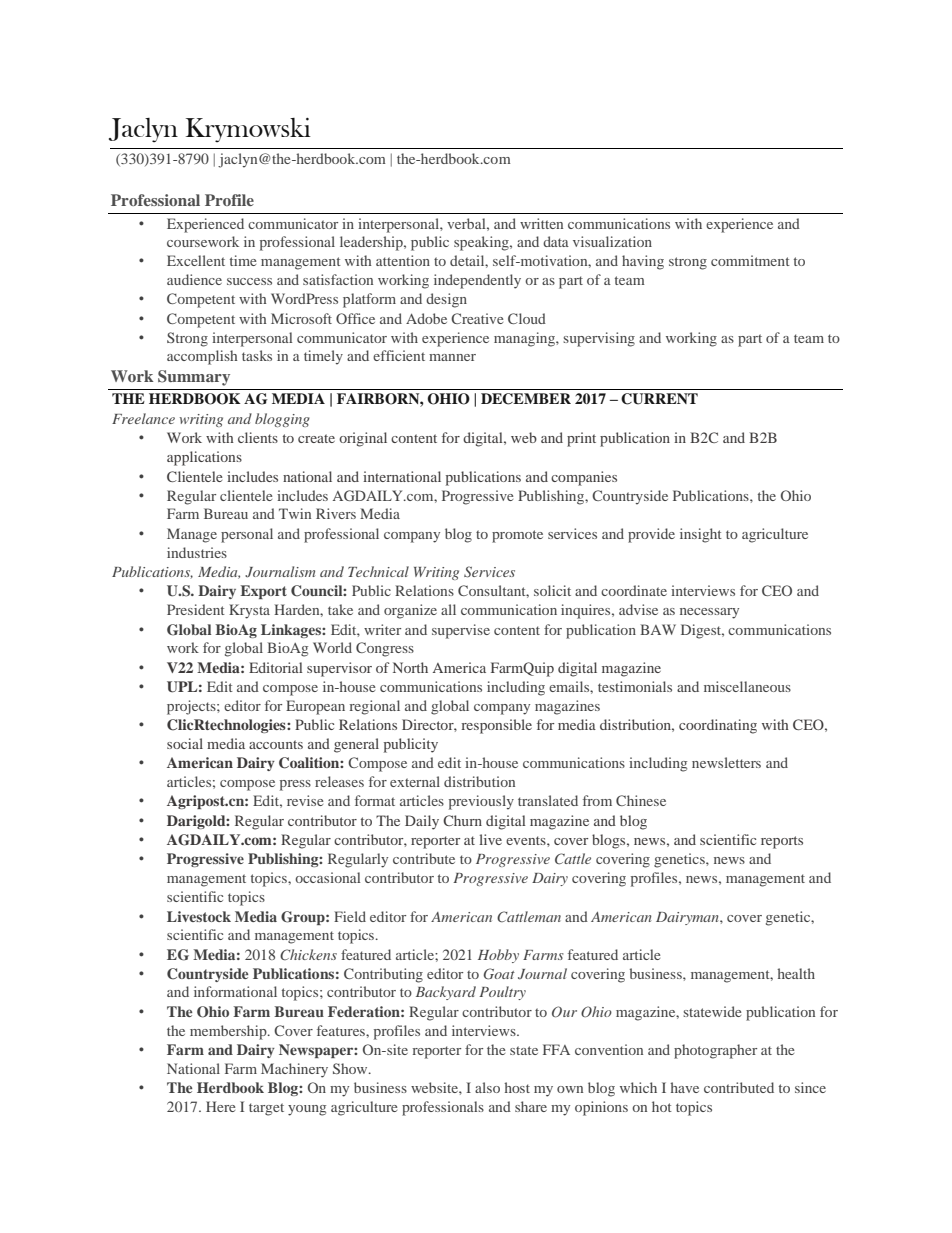  I want to click on have, so click(684, 1087).
